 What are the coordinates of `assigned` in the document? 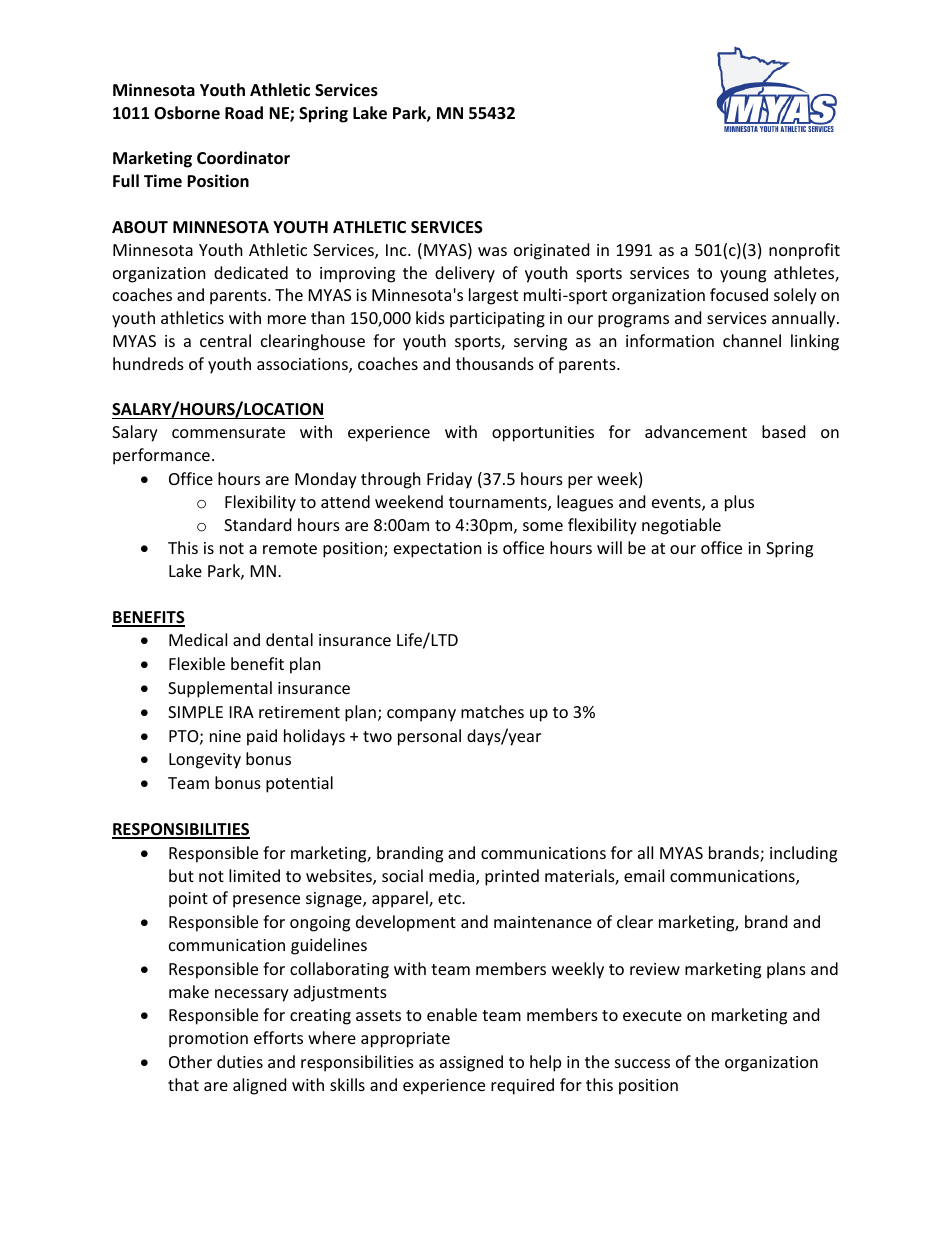 It's located at (471, 1063).
